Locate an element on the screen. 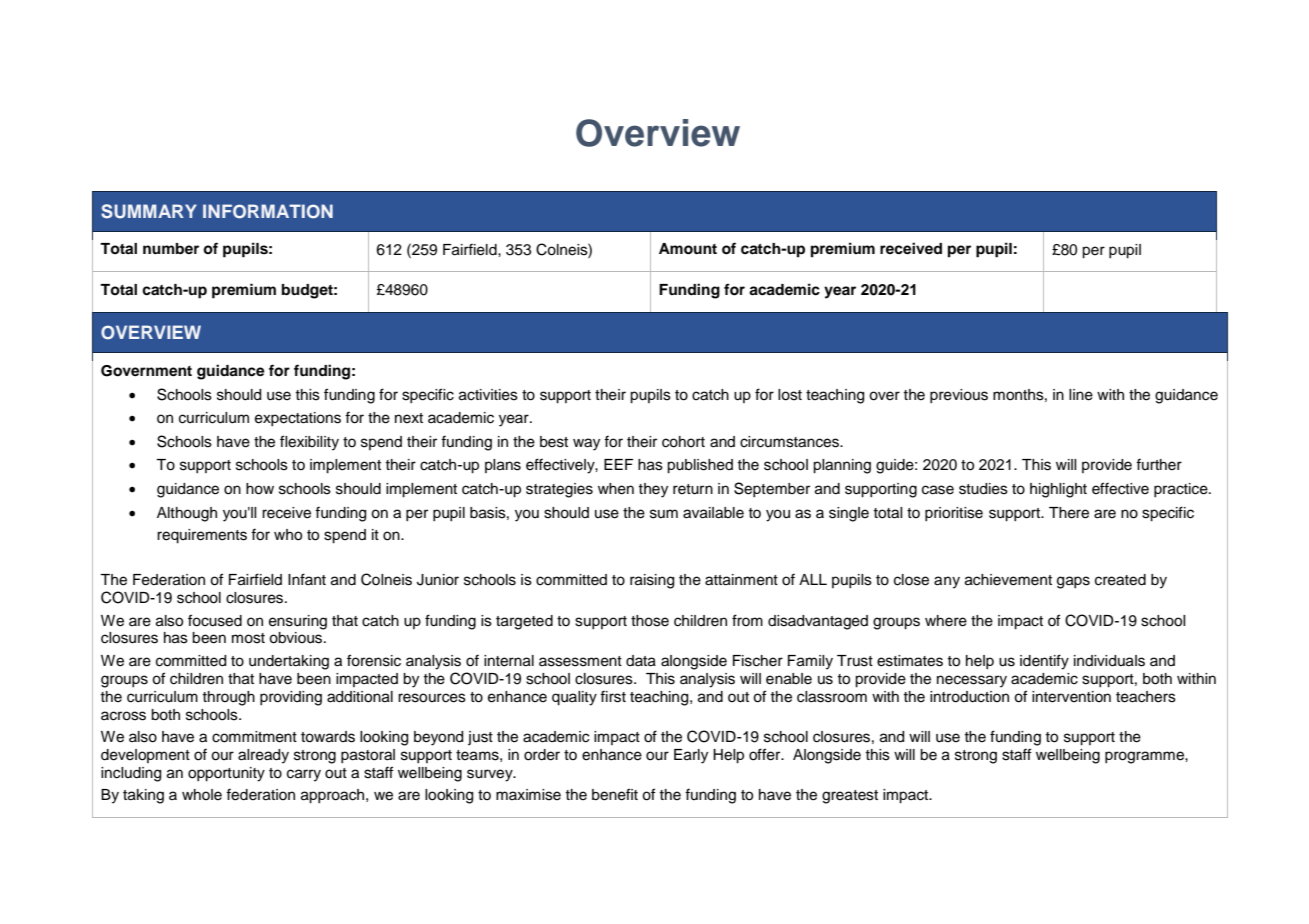  they is located at coordinates (653, 490).
